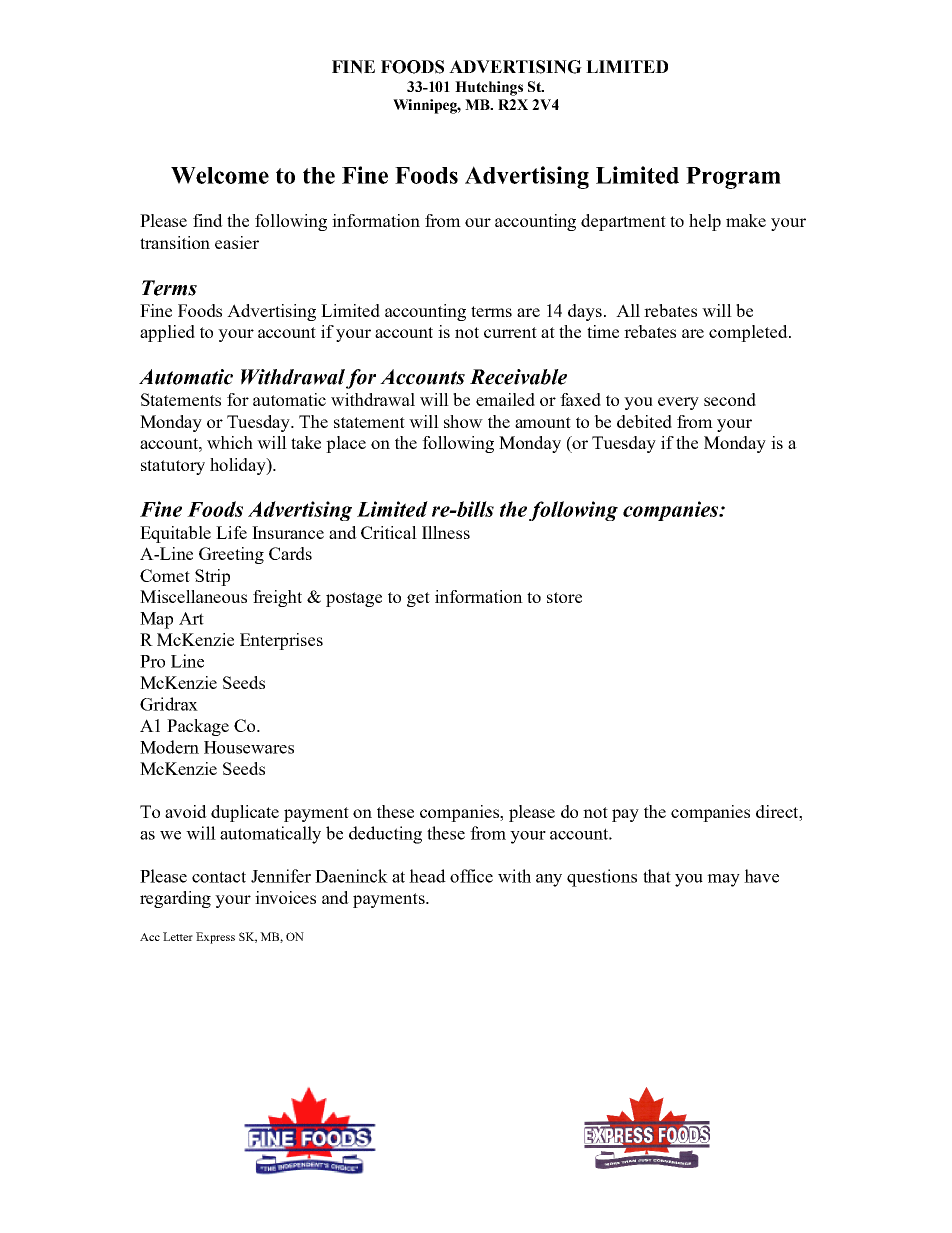 The height and width of the screenshot is (1233, 952). I want to click on office, so click(471, 876).
